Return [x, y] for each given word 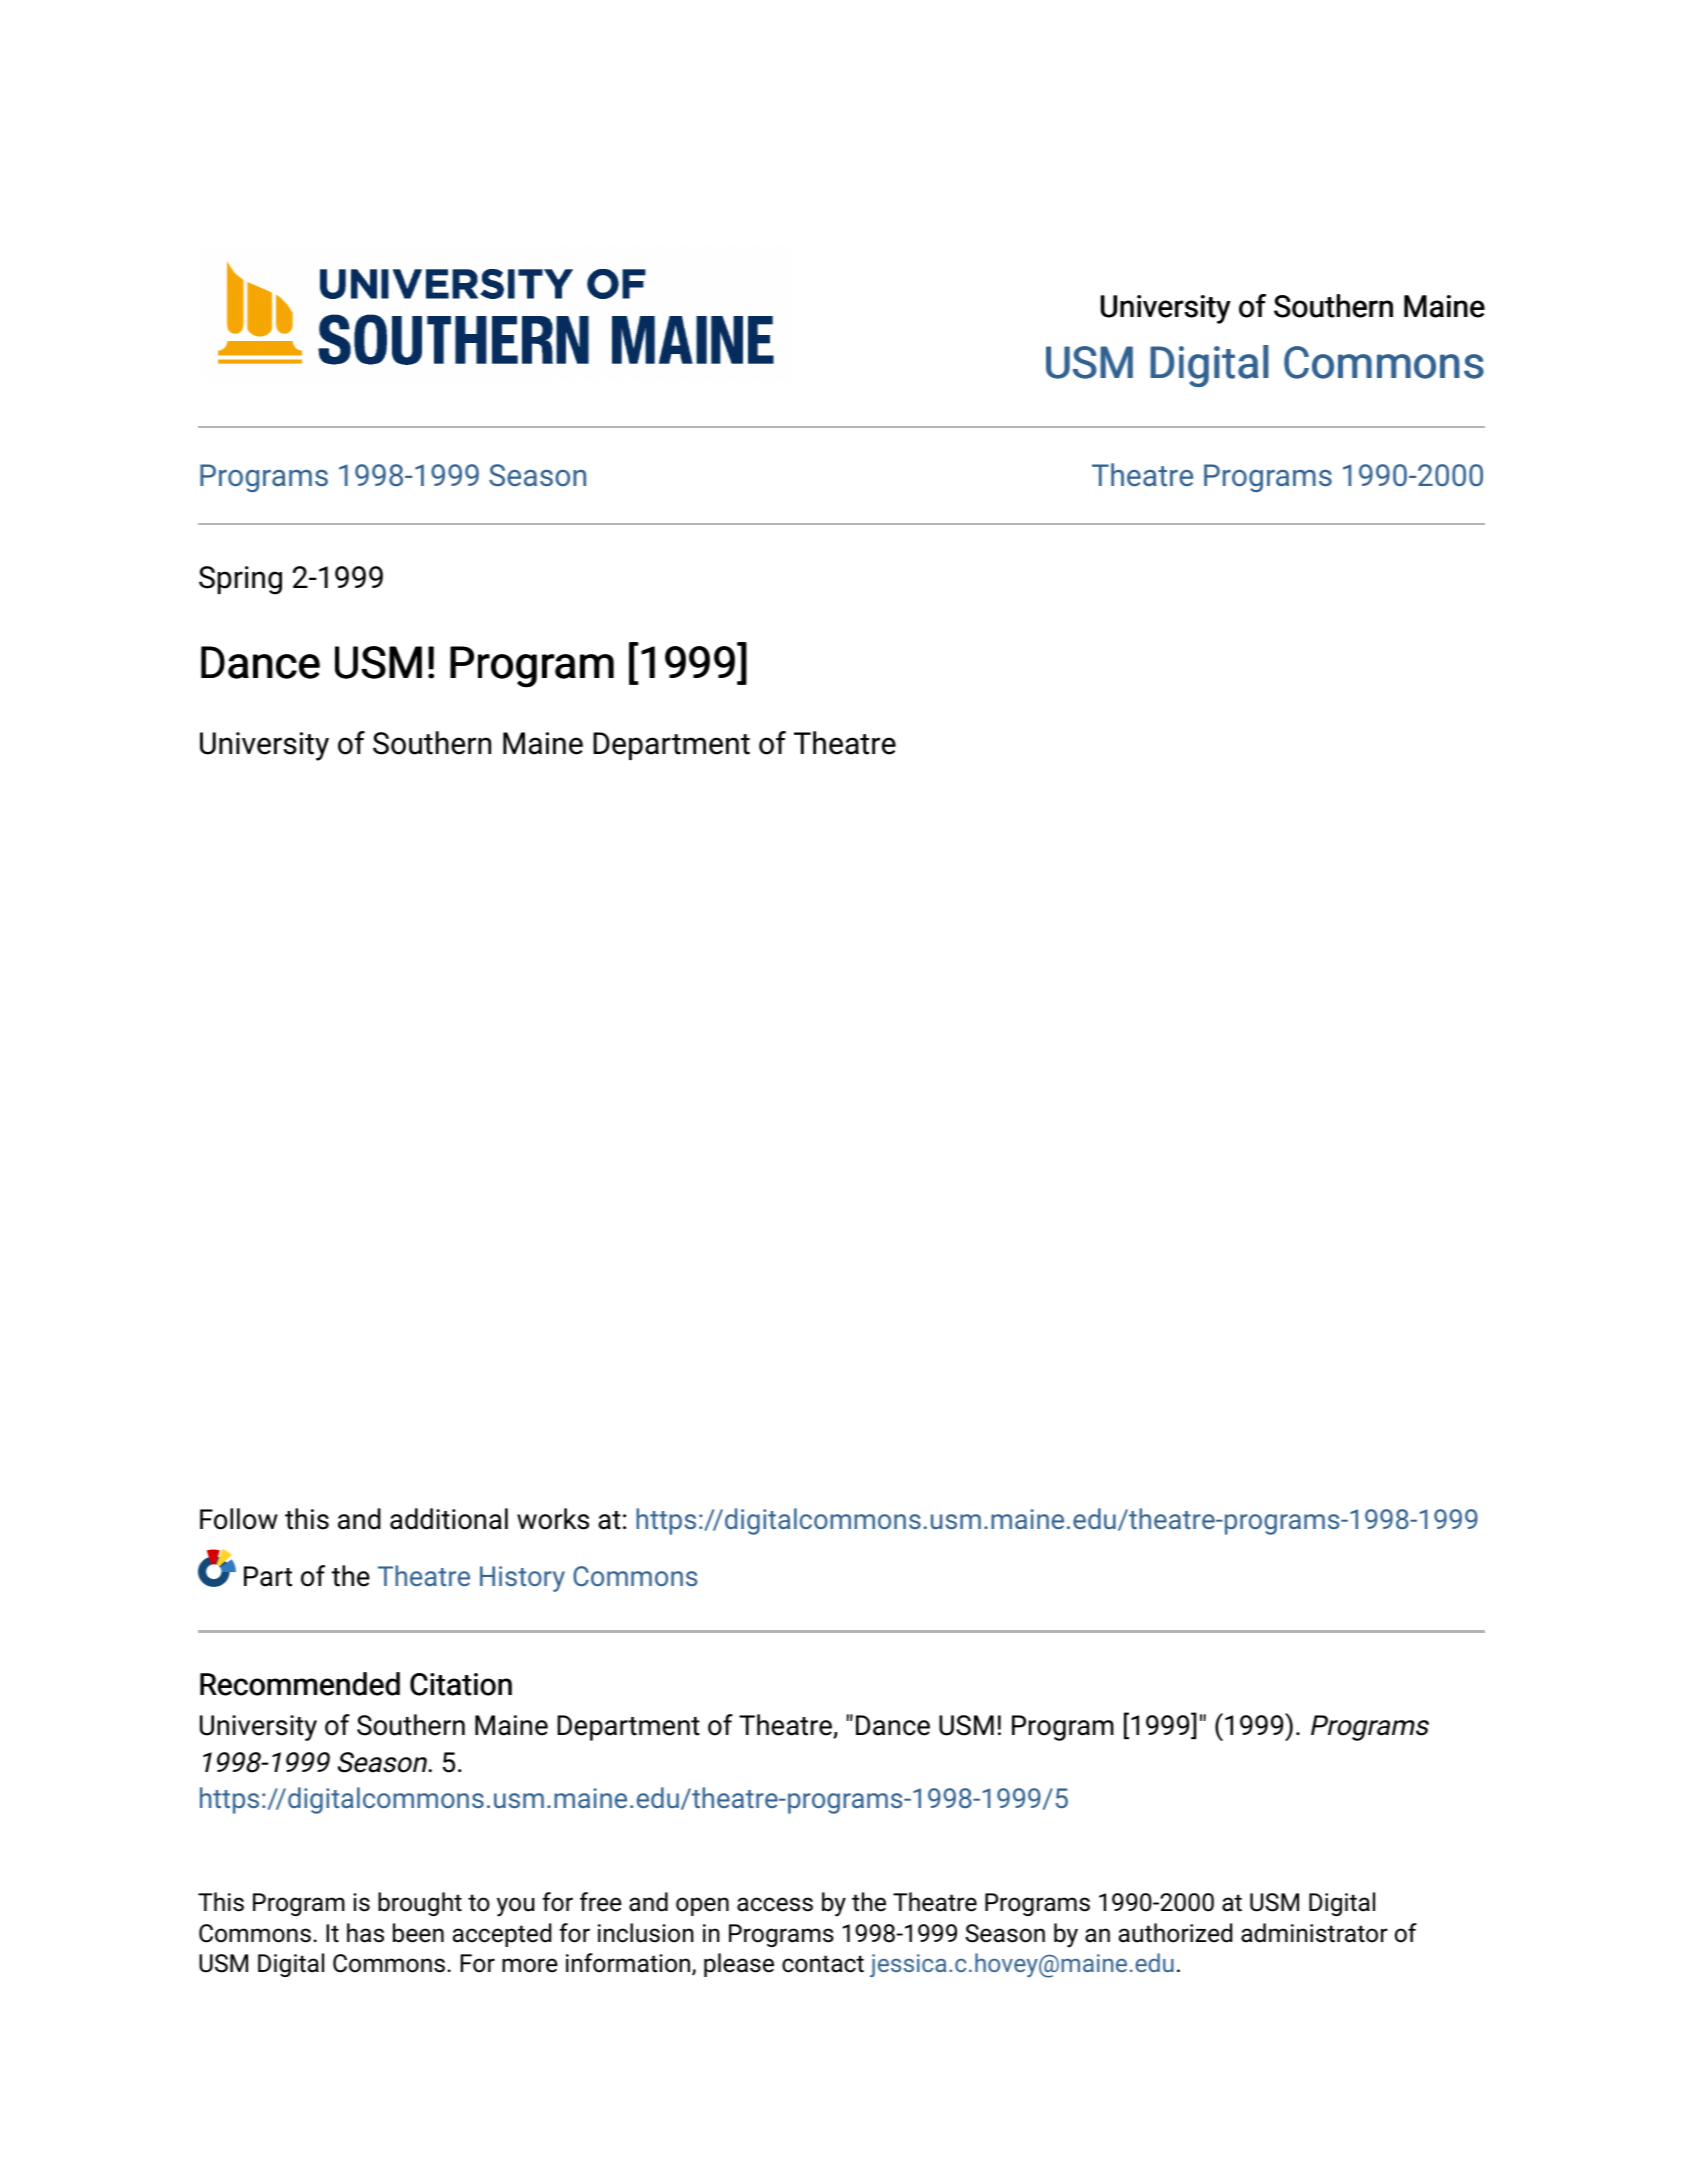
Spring [240, 580]
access [775, 1904]
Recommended [300, 1684]
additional [449, 1519]
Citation [461, 1684]
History [522, 1579]
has [365, 1933]
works [553, 1519]
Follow [239, 1519]
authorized [1175, 1933]
